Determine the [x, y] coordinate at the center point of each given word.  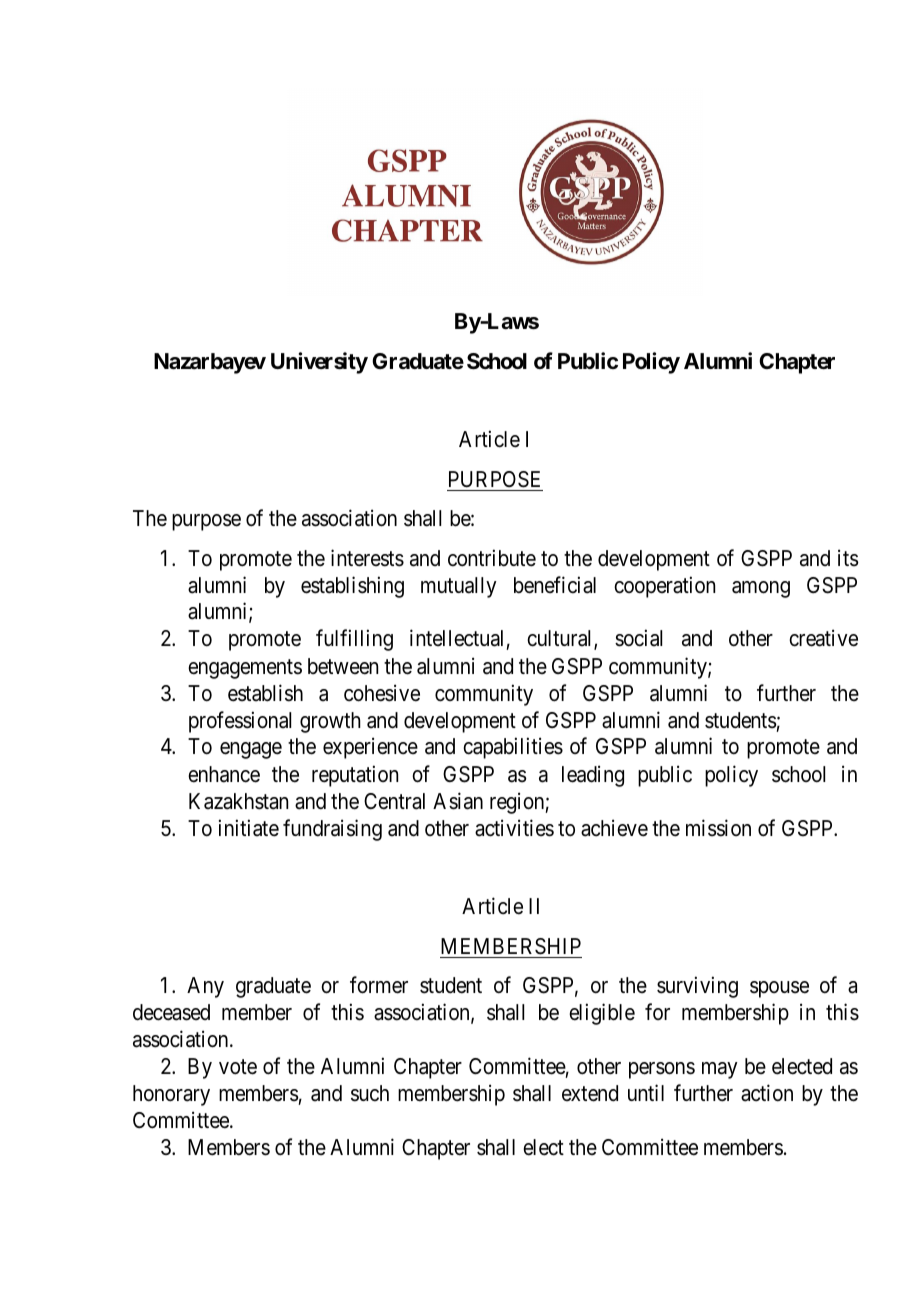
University [319, 363]
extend [590, 1093]
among [761, 589]
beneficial [555, 585]
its [848, 558]
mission [718, 828]
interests [367, 558]
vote [238, 1067]
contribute [492, 558]
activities [514, 828]
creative [823, 638]
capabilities [513, 748]
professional [240, 722]
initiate [249, 828]
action [767, 1093]
